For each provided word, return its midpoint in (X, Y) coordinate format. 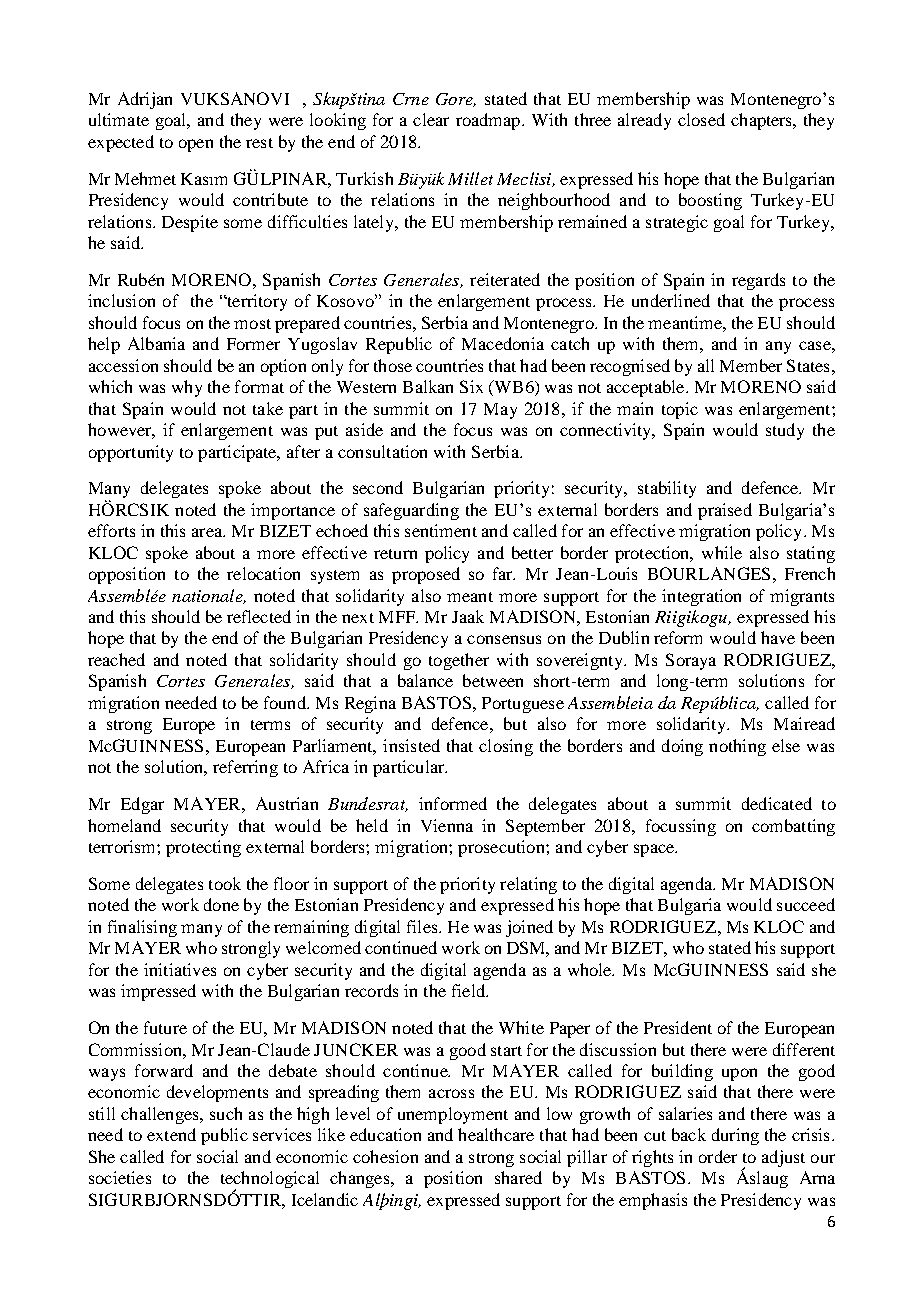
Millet (470, 178)
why (187, 388)
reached (116, 659)
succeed (806, 904)
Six (471, 386)
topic (680, 410)
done (221, 904)
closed (701, 119)
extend (171, 1134)
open (196, 145)
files (423, 926)
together (459, 661)
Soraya (691, 661)
